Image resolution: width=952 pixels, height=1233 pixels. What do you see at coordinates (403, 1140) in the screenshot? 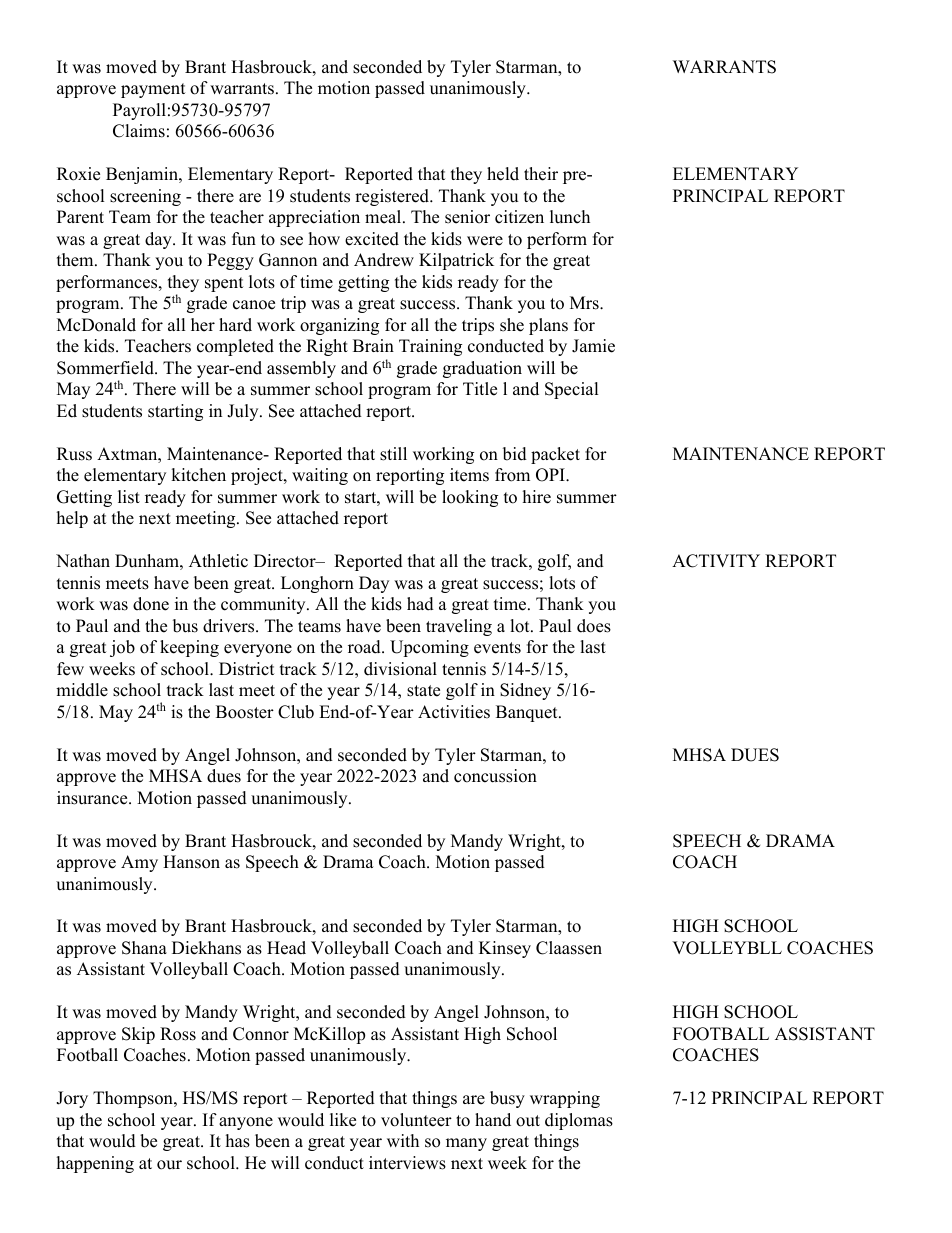
I see `with` at bounding box center [403, 1140].
